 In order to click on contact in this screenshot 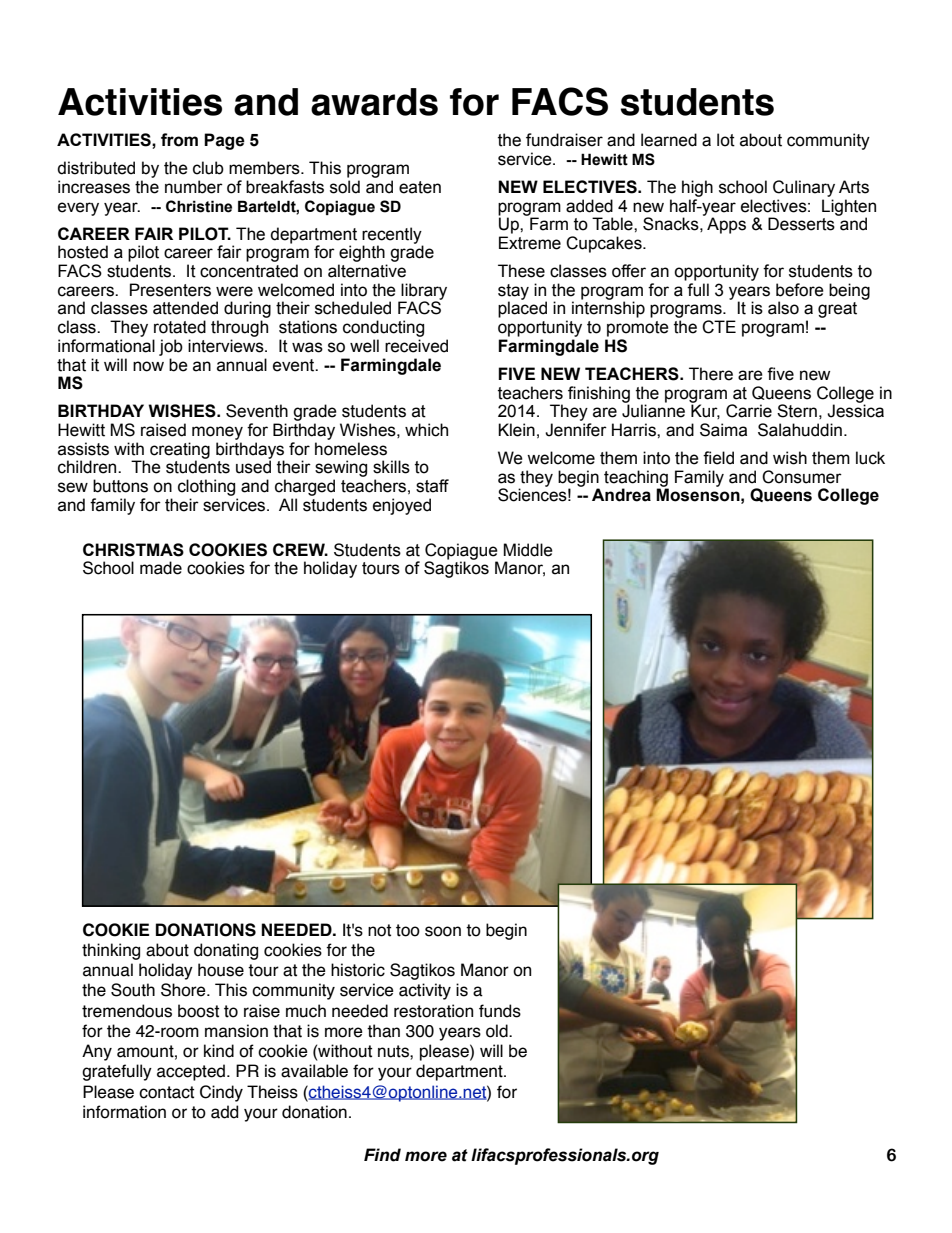, I will do `click(166, 1092)`.
